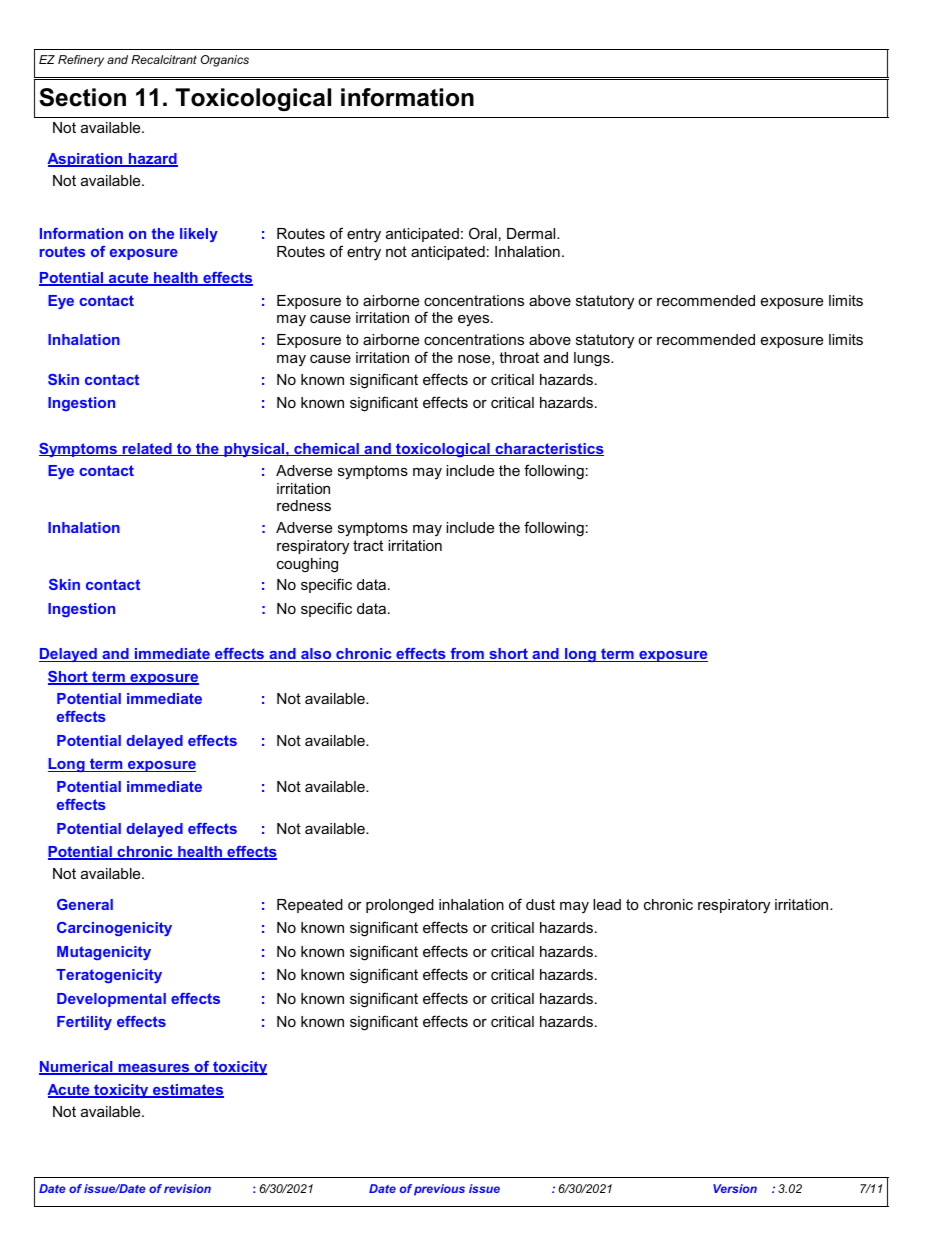 The image size is (952, 1233). What do you see at coordinates (164, 59) in the screenshot?
I see `Recalcitrant` at bounding box center [164, 59].
